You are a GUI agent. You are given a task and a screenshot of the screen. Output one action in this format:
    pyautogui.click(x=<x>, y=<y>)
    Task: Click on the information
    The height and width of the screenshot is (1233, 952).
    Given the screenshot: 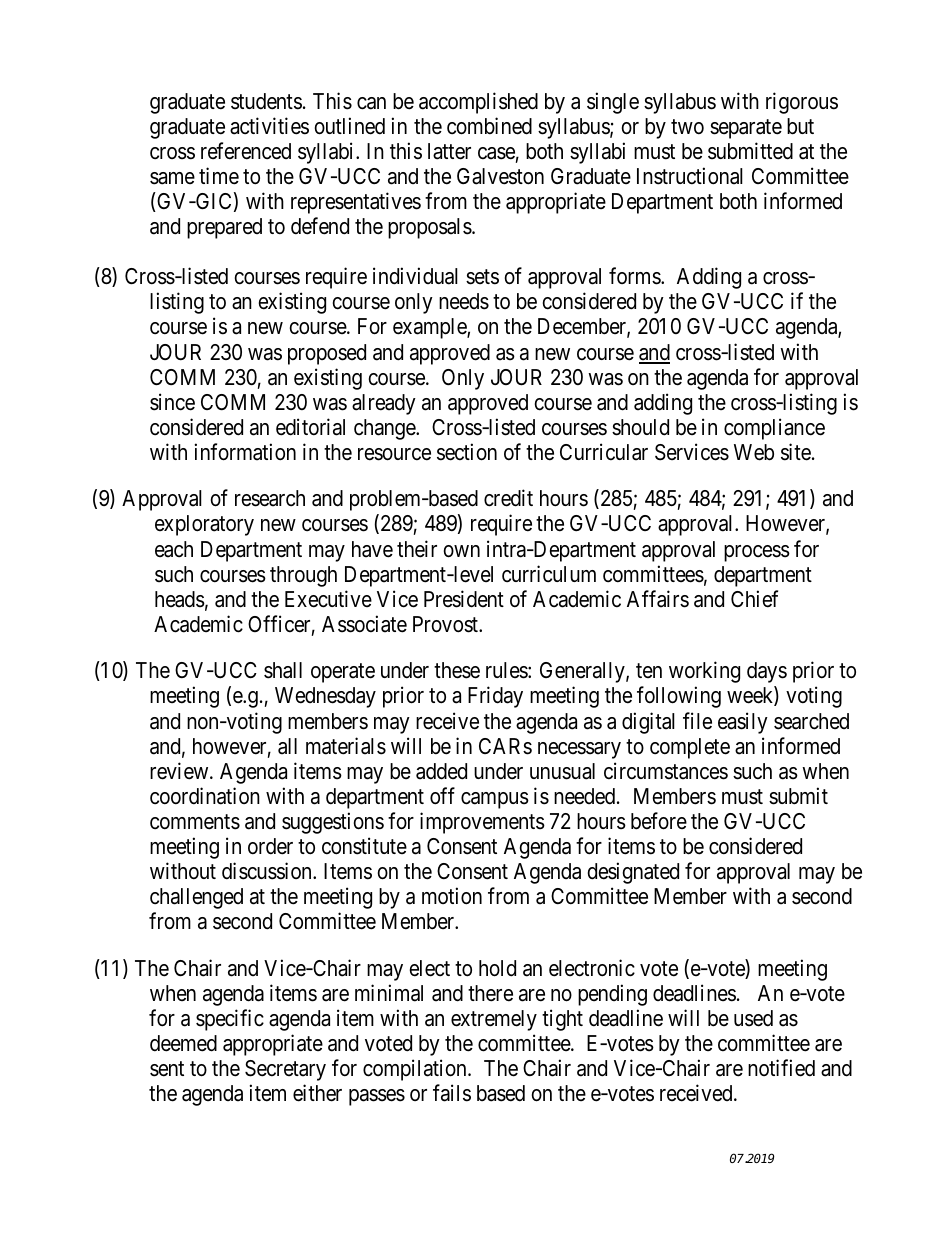 What is the action you would take?
    pyautogui.click(x=245, y=452)
